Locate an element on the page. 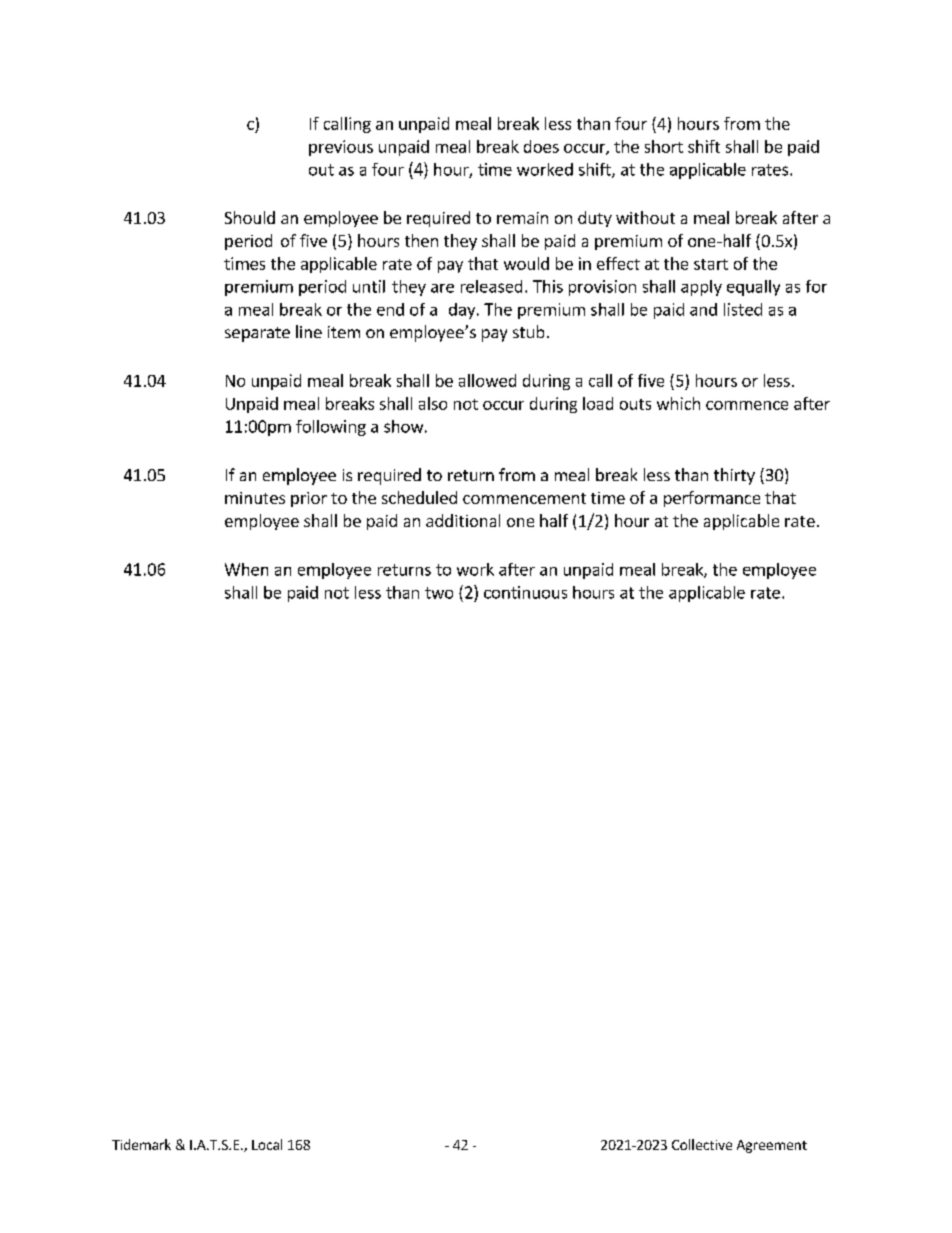 This page has width=952, height=1233. two is located at coordinates (439, 593).
